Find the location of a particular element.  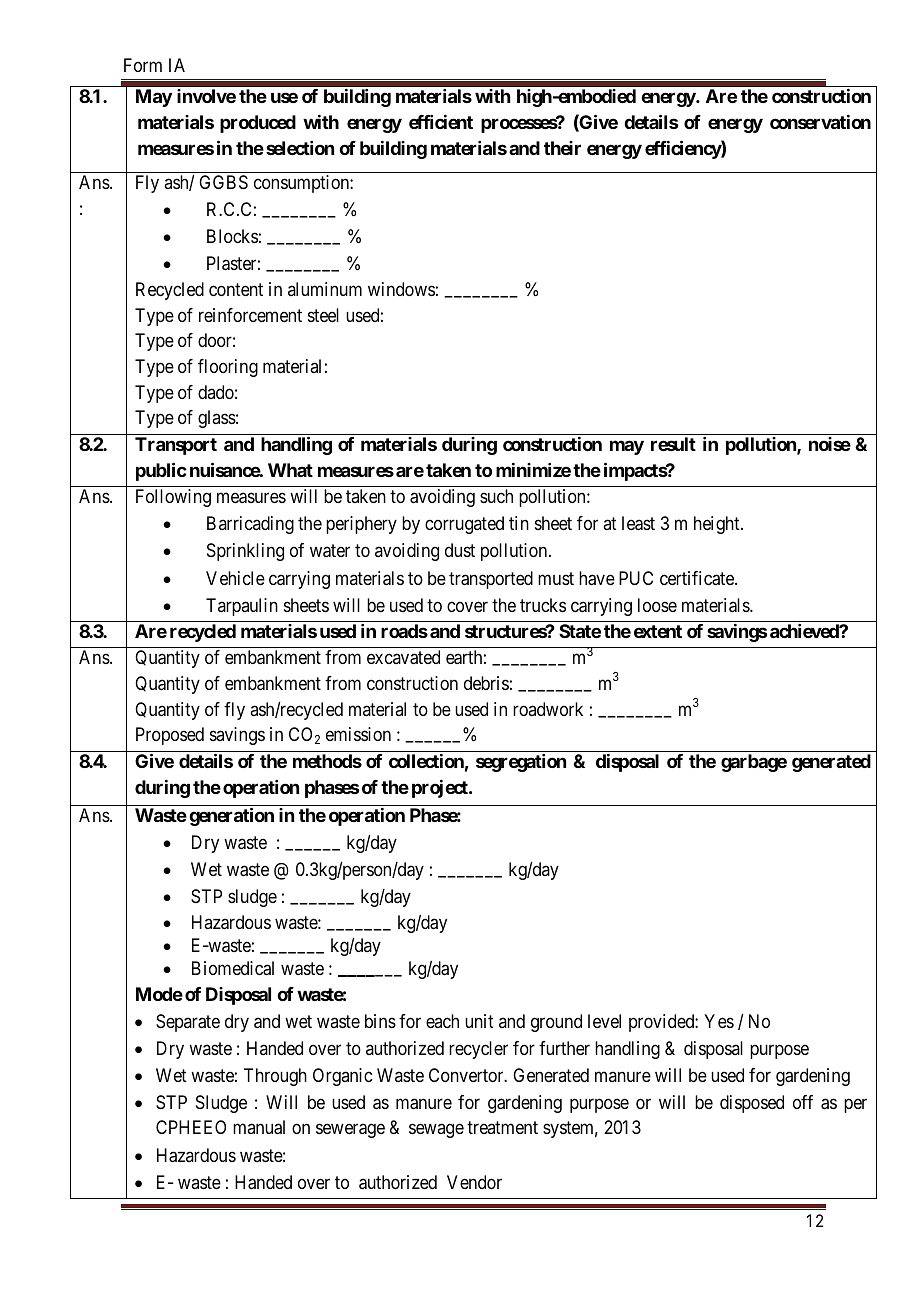

Yes is located at coordinates (719, 1021).
